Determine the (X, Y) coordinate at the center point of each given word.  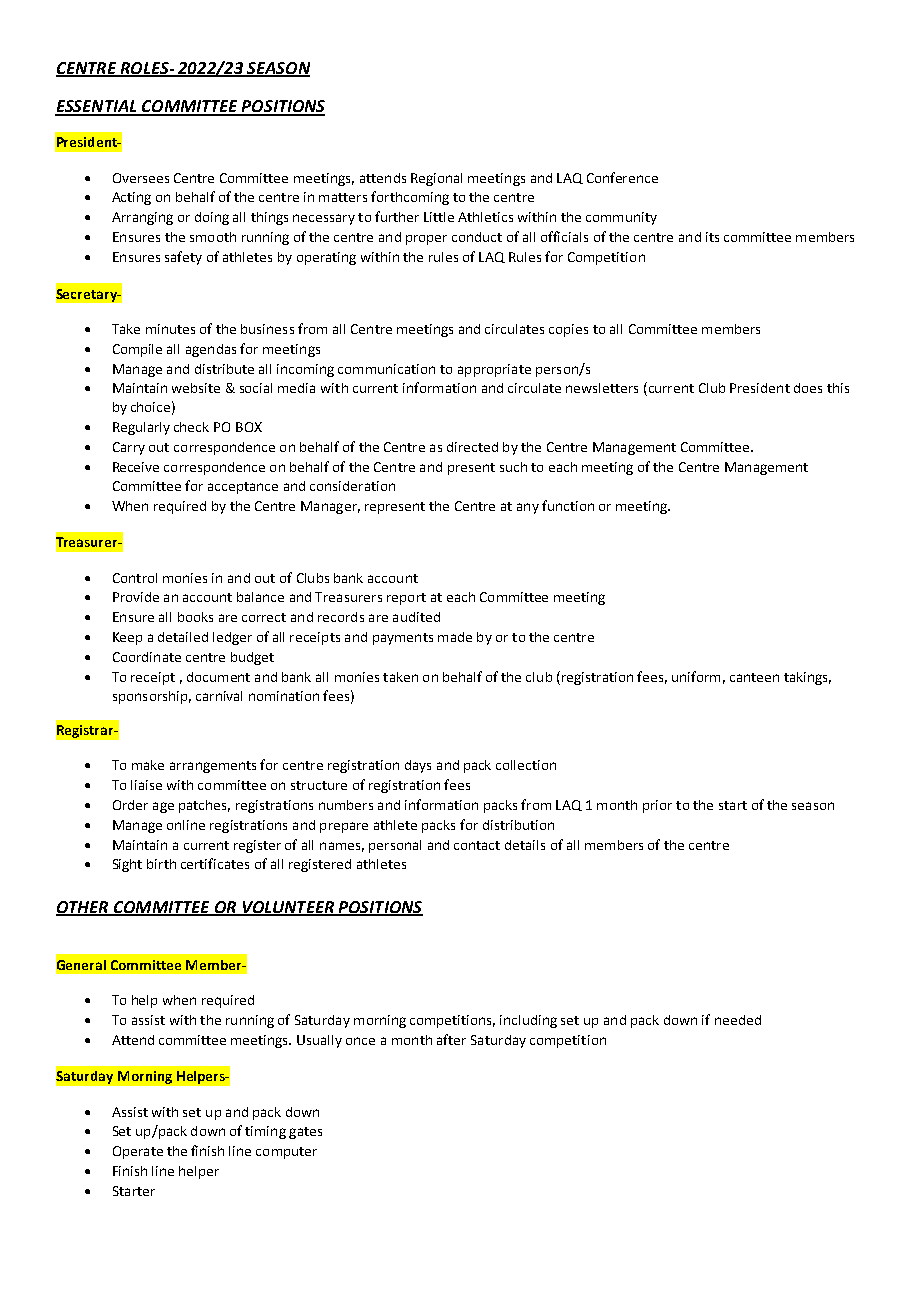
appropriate (494, 370)
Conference (622, 177)
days (418, 766)
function (568, 505)
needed (738, 1020)
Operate (138, 1152)
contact (477, 845)
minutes (170, 329)
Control (135, 578)
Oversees (141, 178)
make (148, 765)
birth (161, 864)
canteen (754, 677)
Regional (436, 179)
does (808, 388)
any (528, 508)
